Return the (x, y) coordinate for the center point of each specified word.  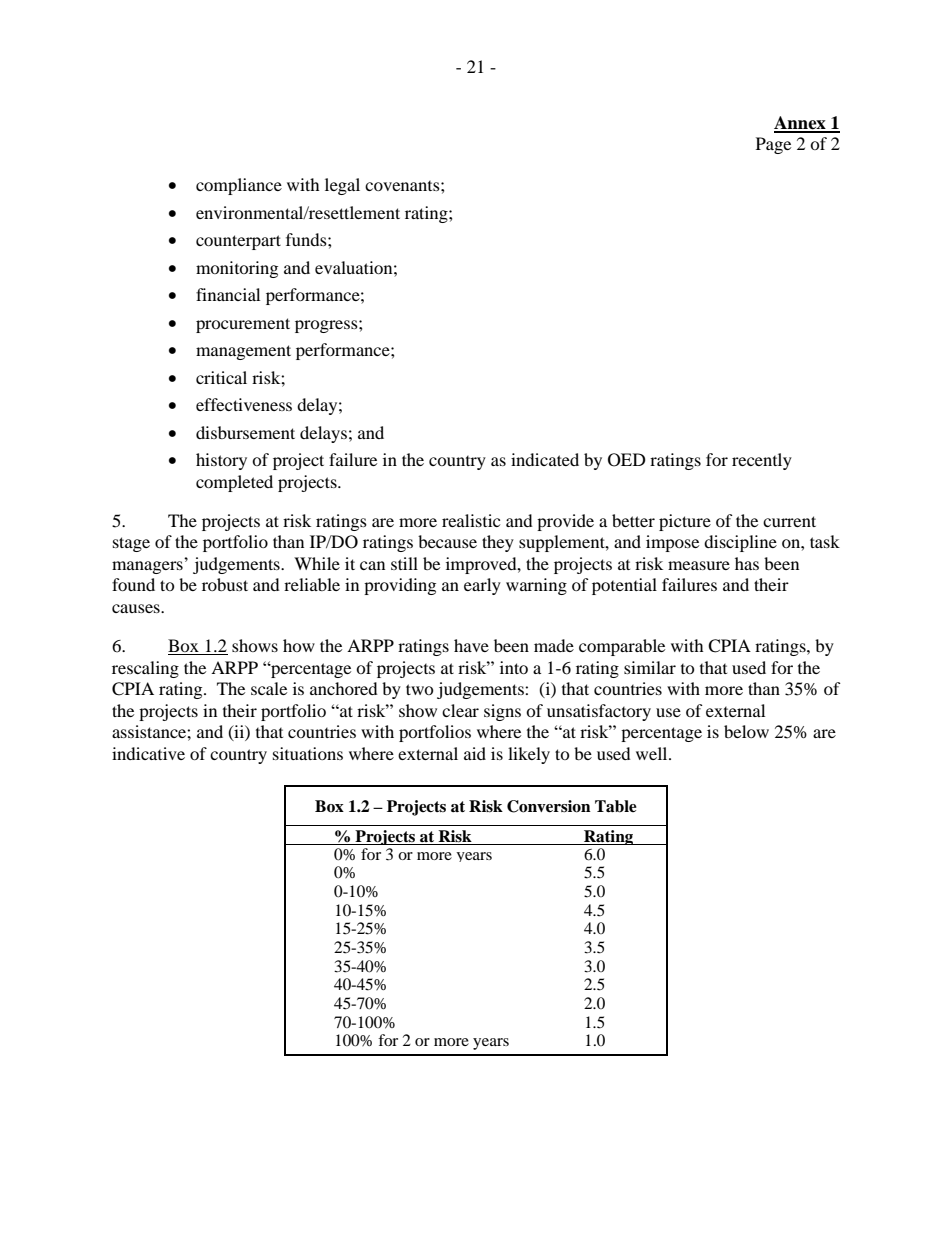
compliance (239, 186)
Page (773, 145)
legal (342, 186)
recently (762, 461)
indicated (545, 459)
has (747, 563)
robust (225, 584)
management (243, 352)
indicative (148, 753)
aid (475, 753)
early (482, 586)
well (653, 753)
